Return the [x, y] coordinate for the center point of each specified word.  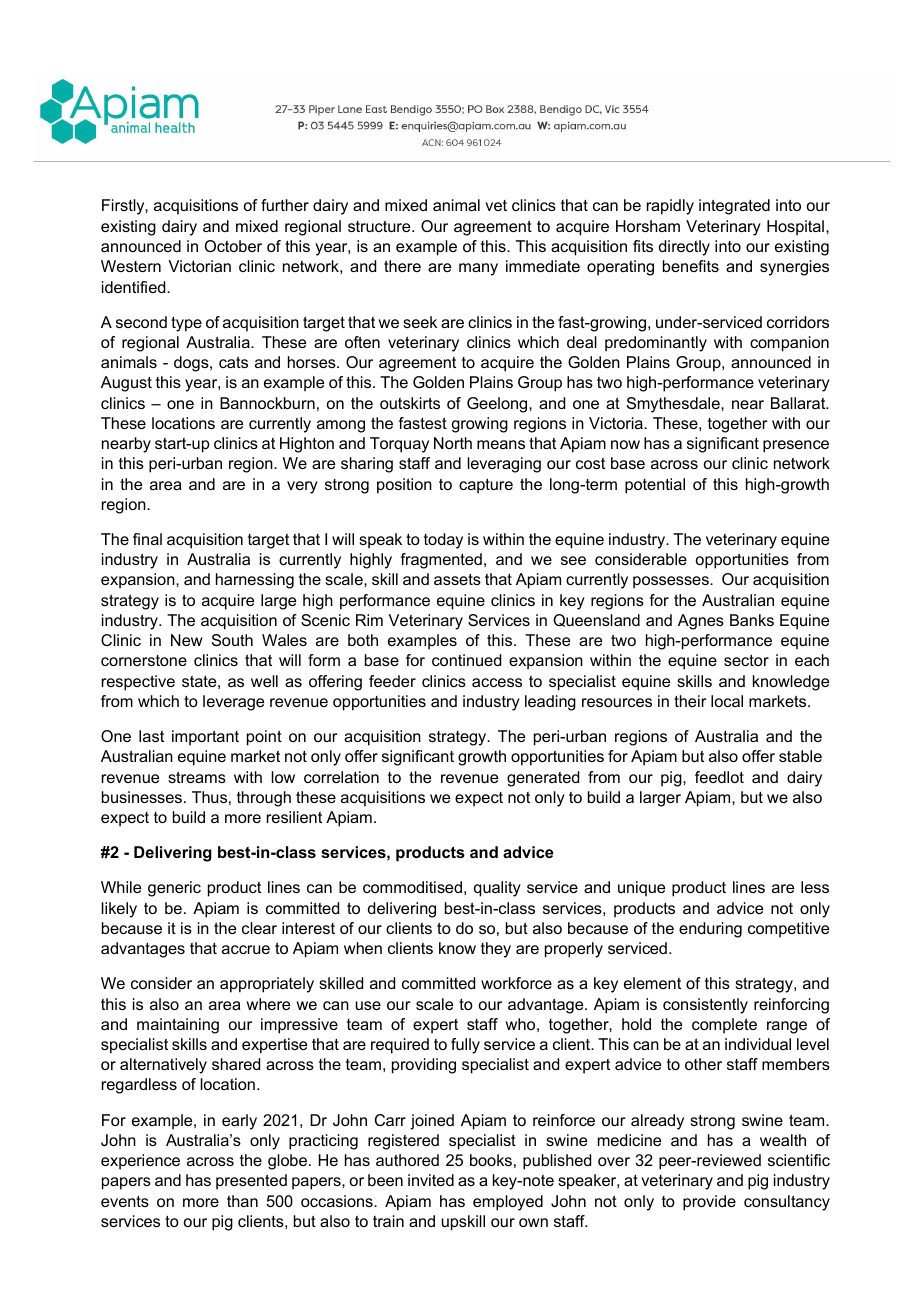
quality [497, 889]
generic [174, 889]
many [478, 269]
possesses [672, 582]
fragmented [441, 561]
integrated [734, 207]
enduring [710, 930]
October [233, 246]
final [147, 539]
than [242, 1201]
